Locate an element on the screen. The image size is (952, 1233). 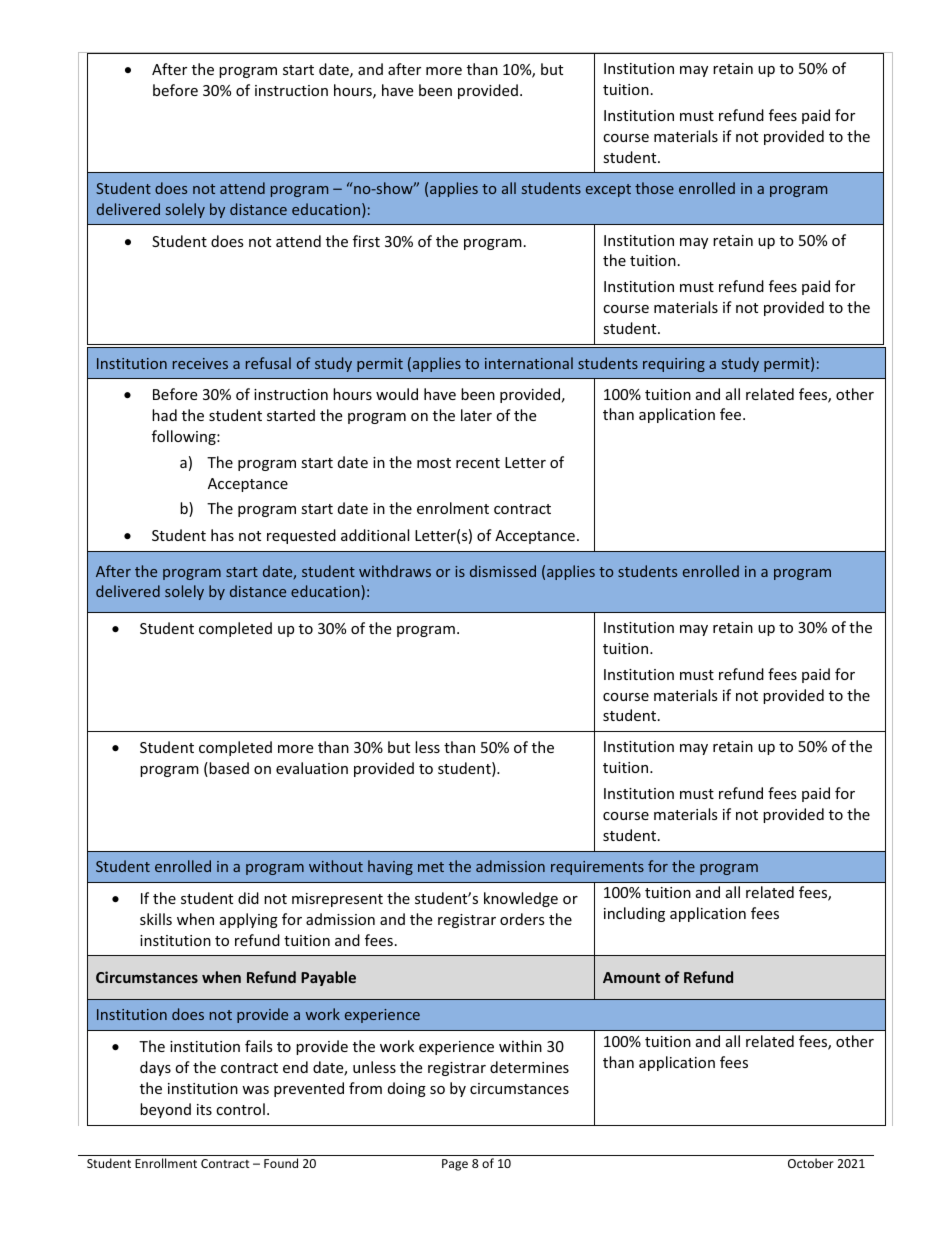
had is located at coordinates (164, 415).
